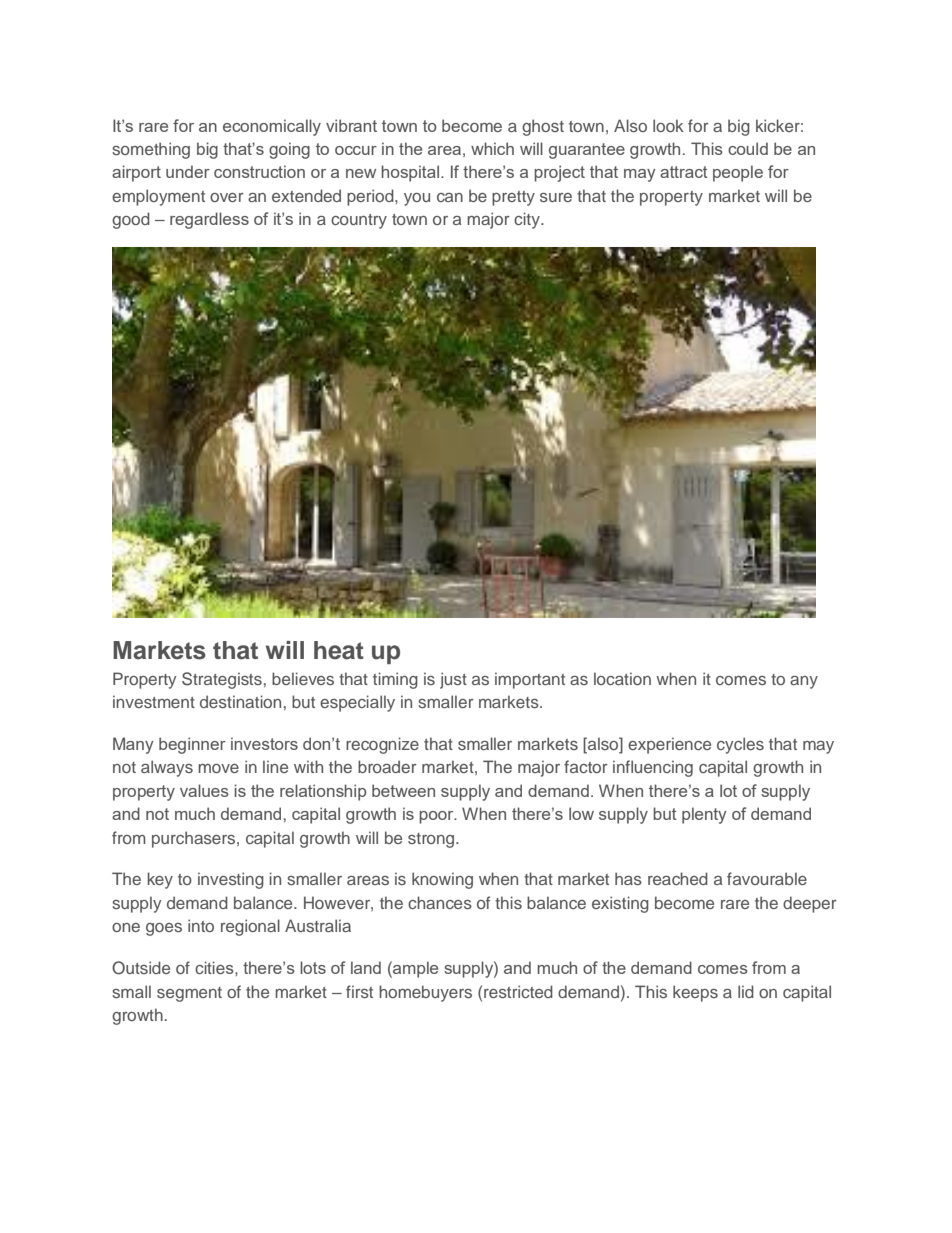 The height and width of the screenshot is (1233, 952). Describe the element at coordinates (492, 148) in the screenshot. I see `which` at that location.
